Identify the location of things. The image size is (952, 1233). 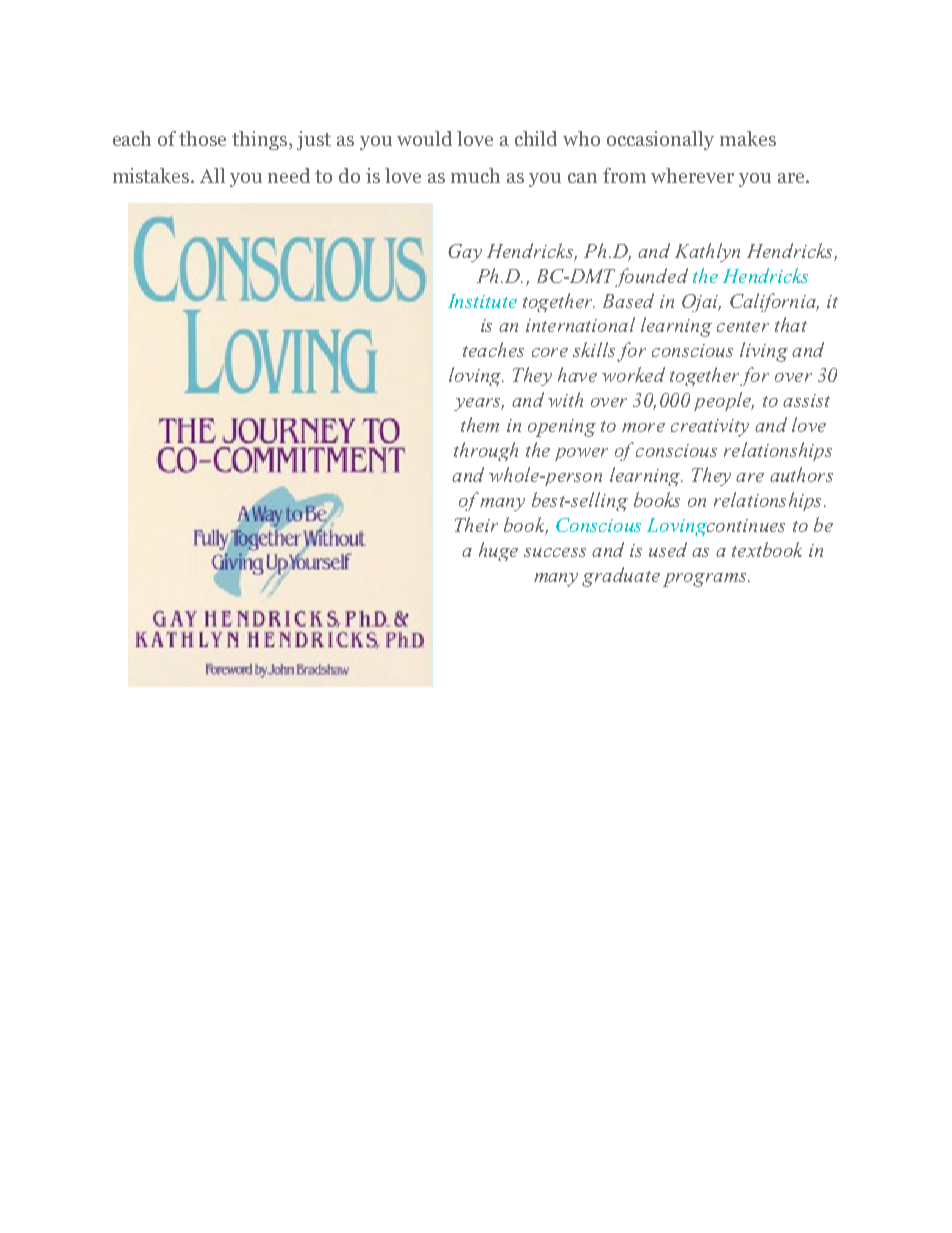
(261, 140).
